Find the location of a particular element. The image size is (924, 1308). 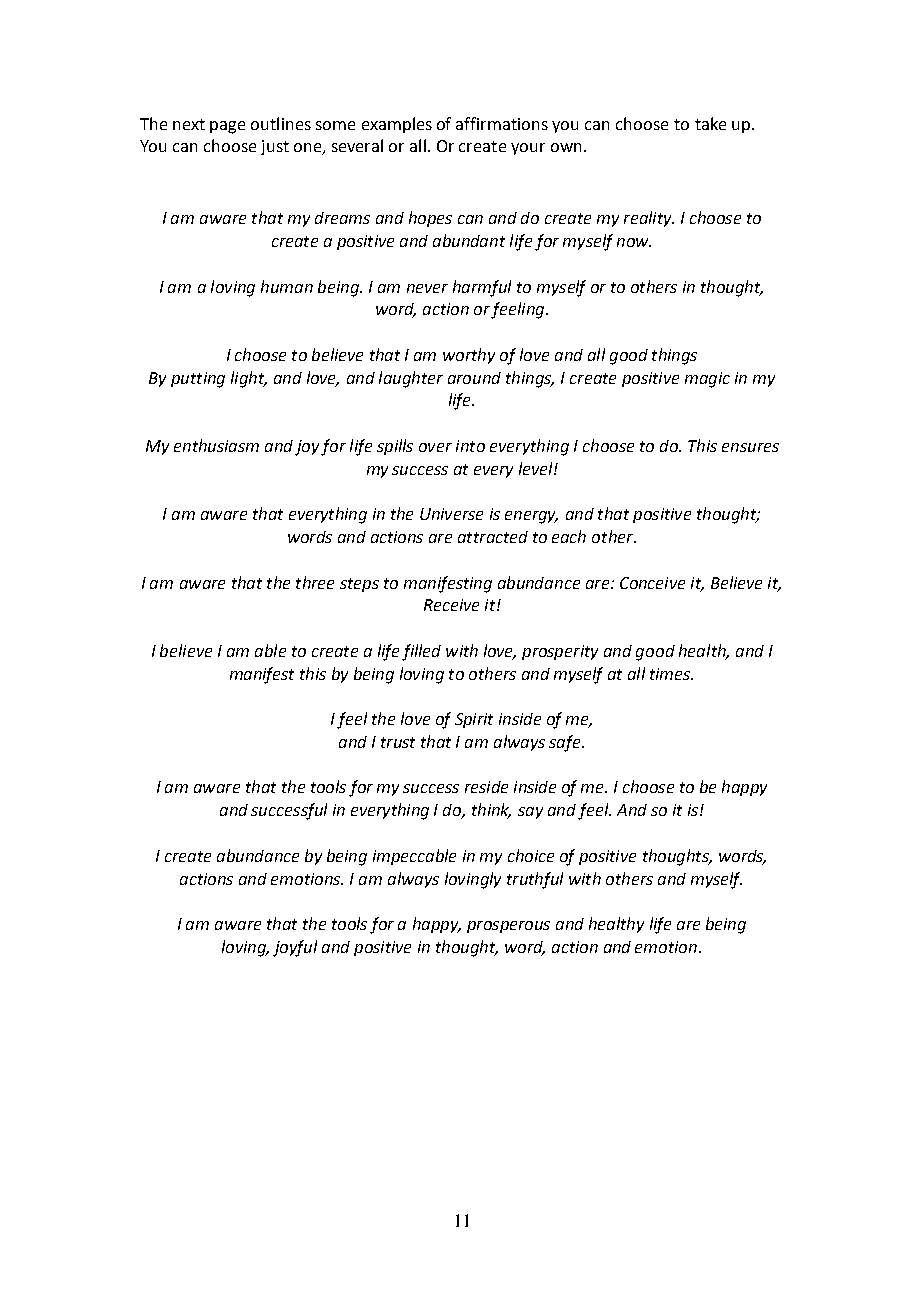

just is located at coordinates (275, 147).
